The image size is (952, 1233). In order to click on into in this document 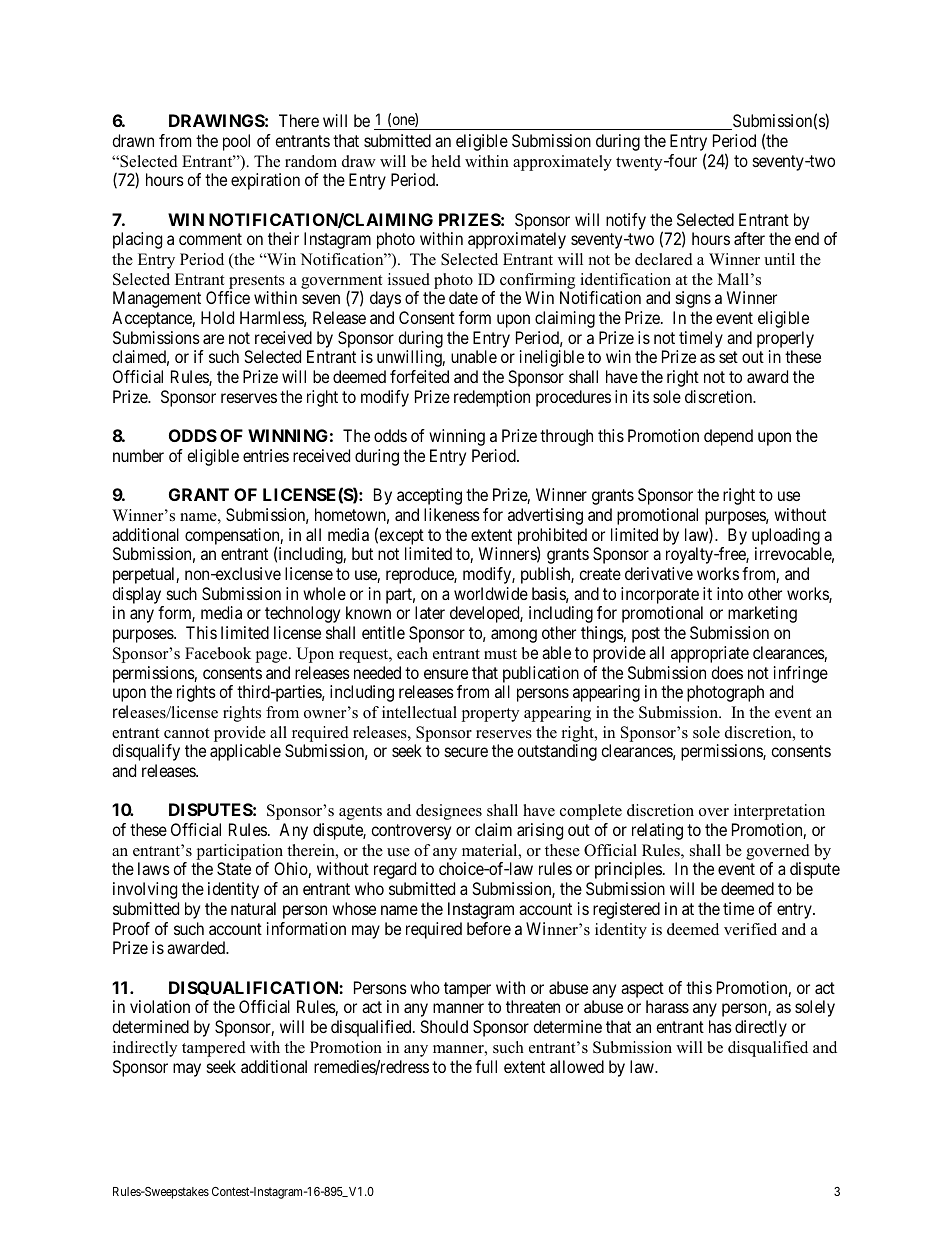, I will do `click(730, 593)`.
